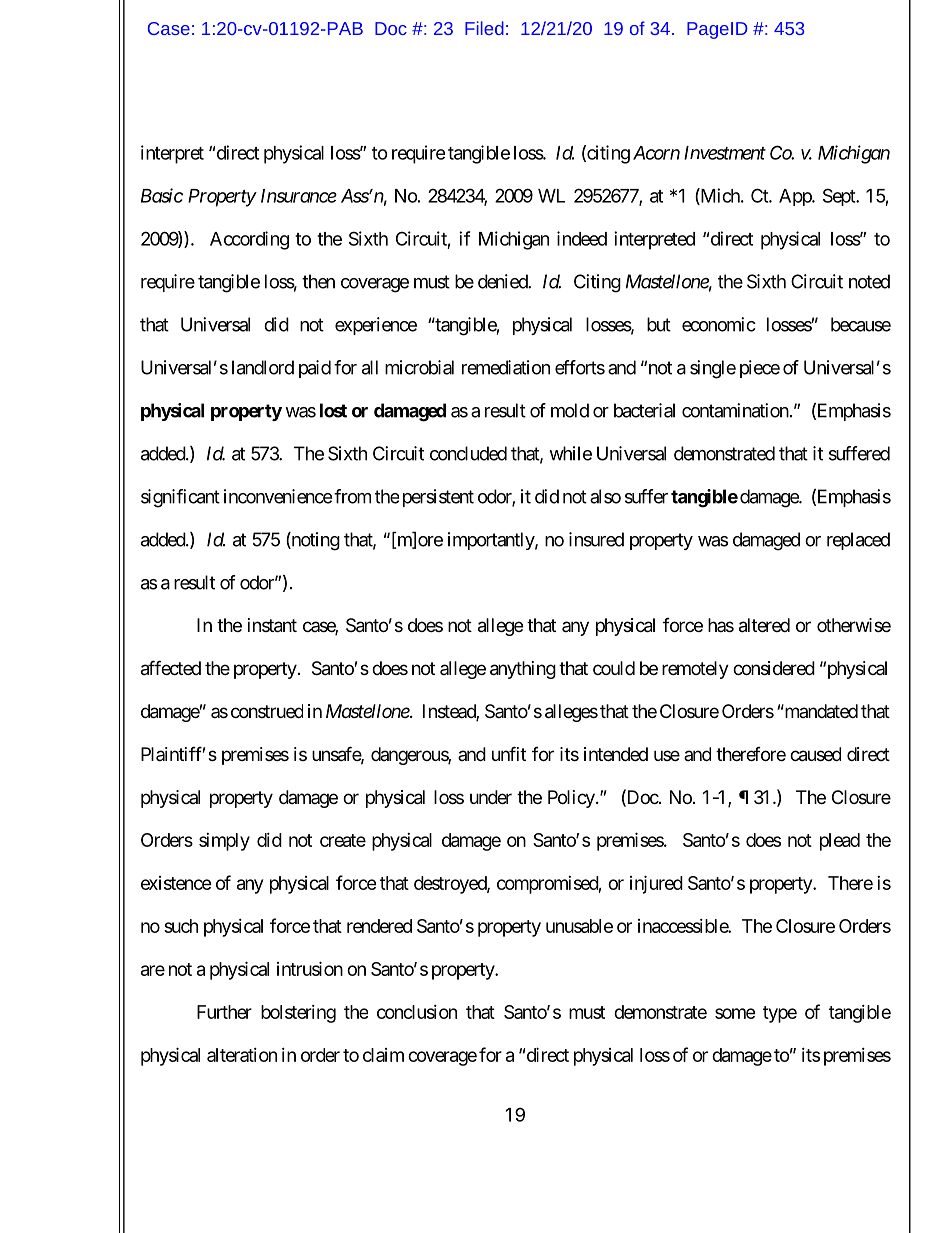 The image size is (952, 1233). Describe the element at coordinates (815, 754) in the screenshot. I see `caused` at that location.
